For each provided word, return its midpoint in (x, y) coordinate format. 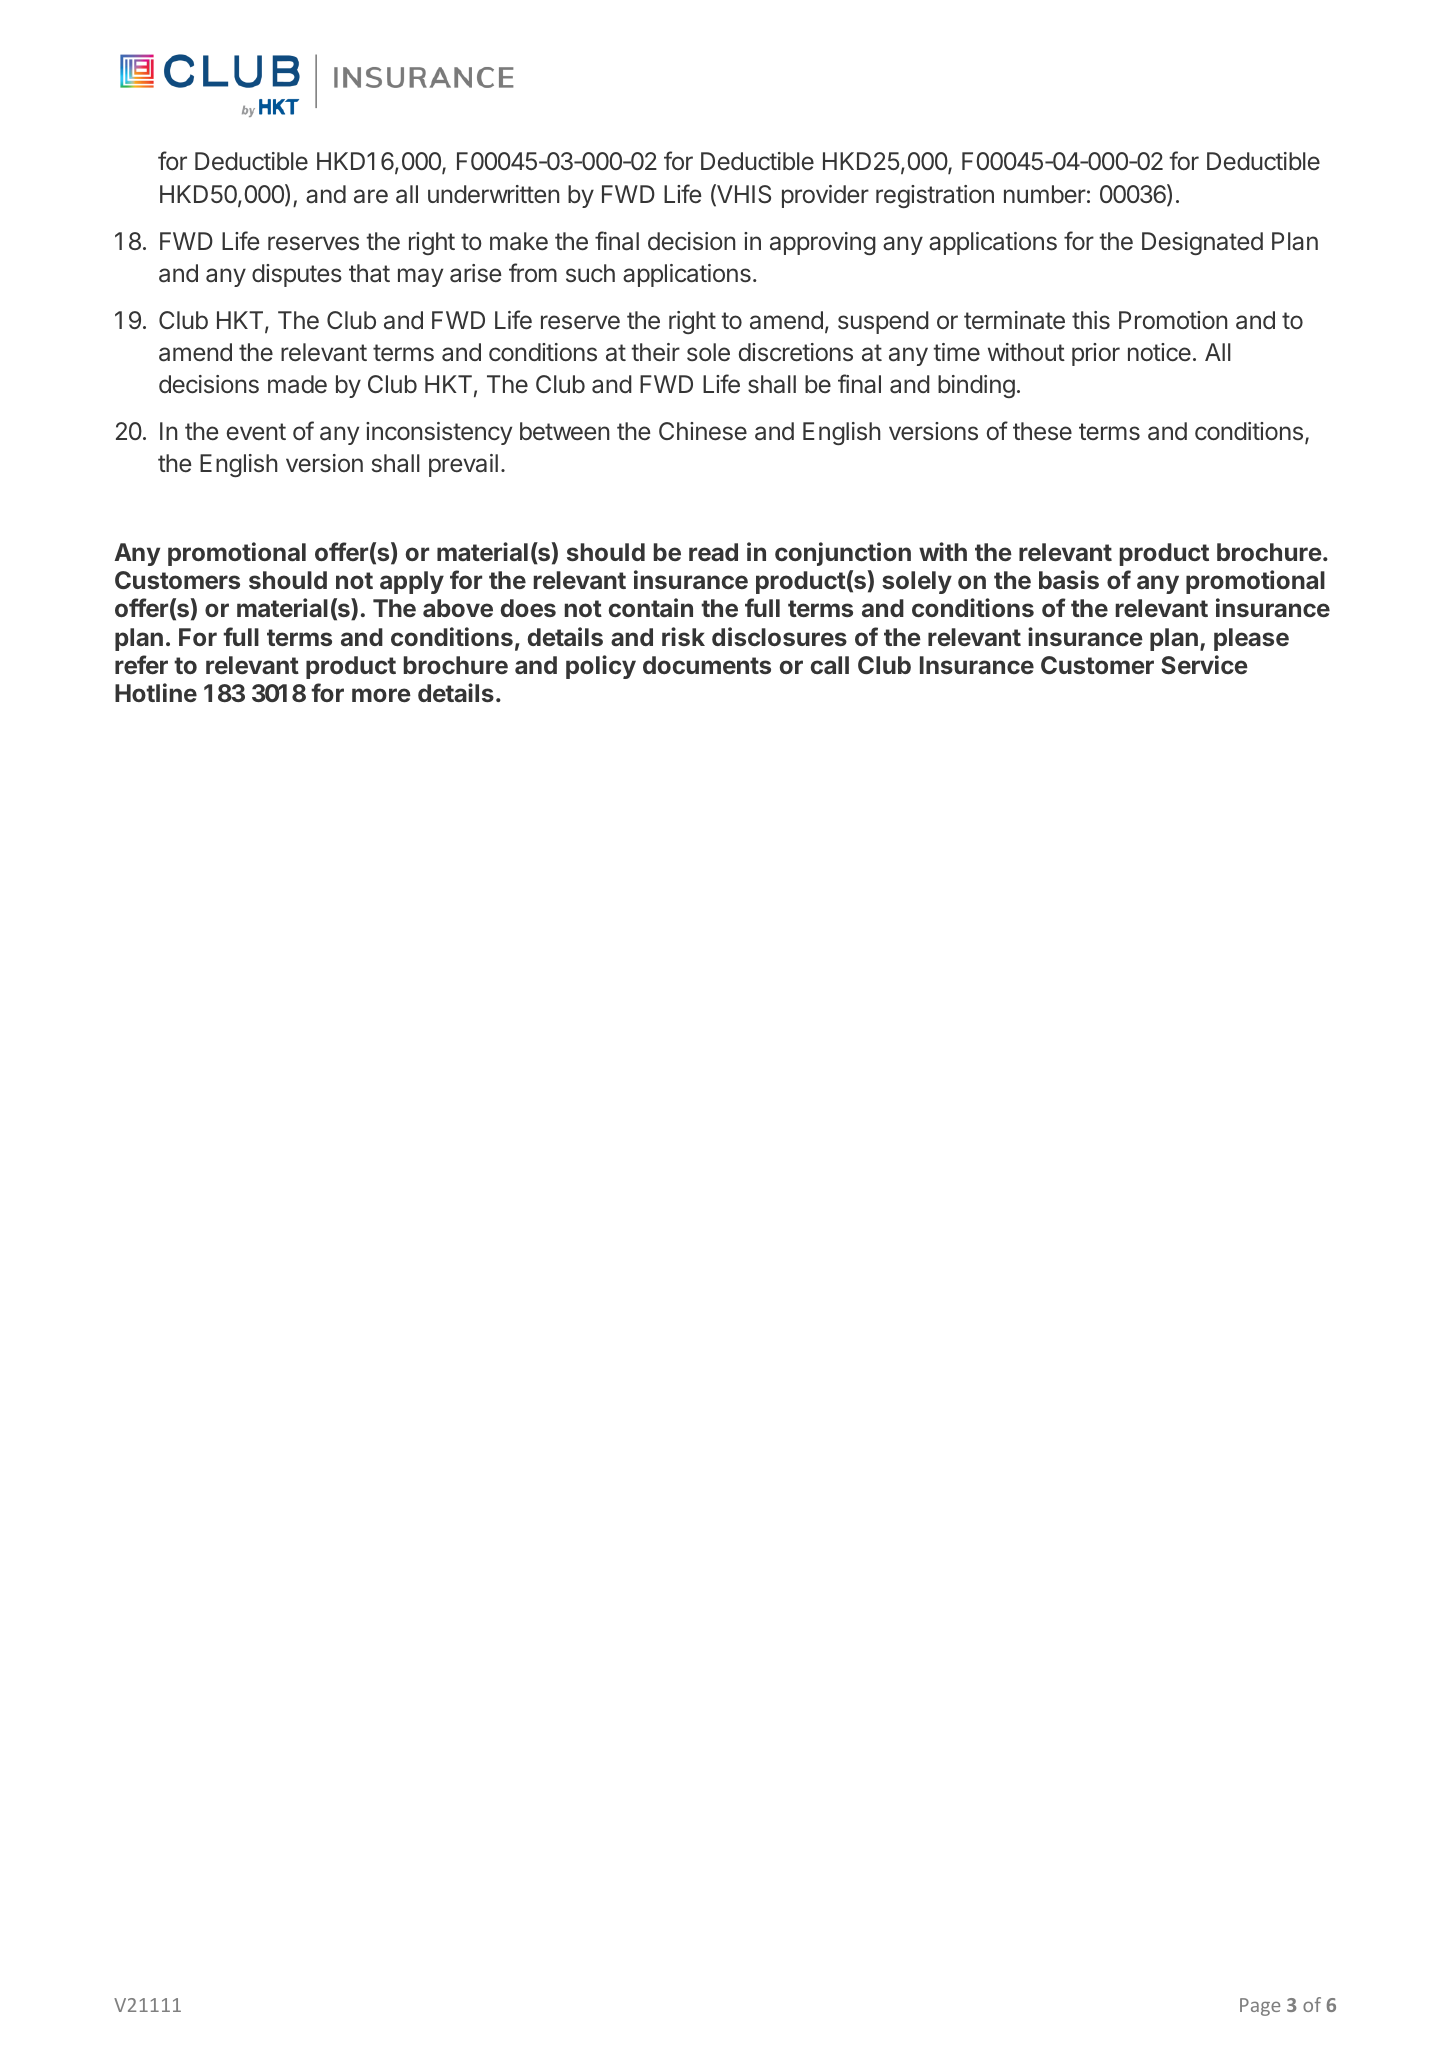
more (381, 695)
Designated (1202, 243)
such (590, 273)
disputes (297, 275)
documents (707, 665)
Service (1204, 664)
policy (601, 667)
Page (1260, 2007)
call (830, 665)
